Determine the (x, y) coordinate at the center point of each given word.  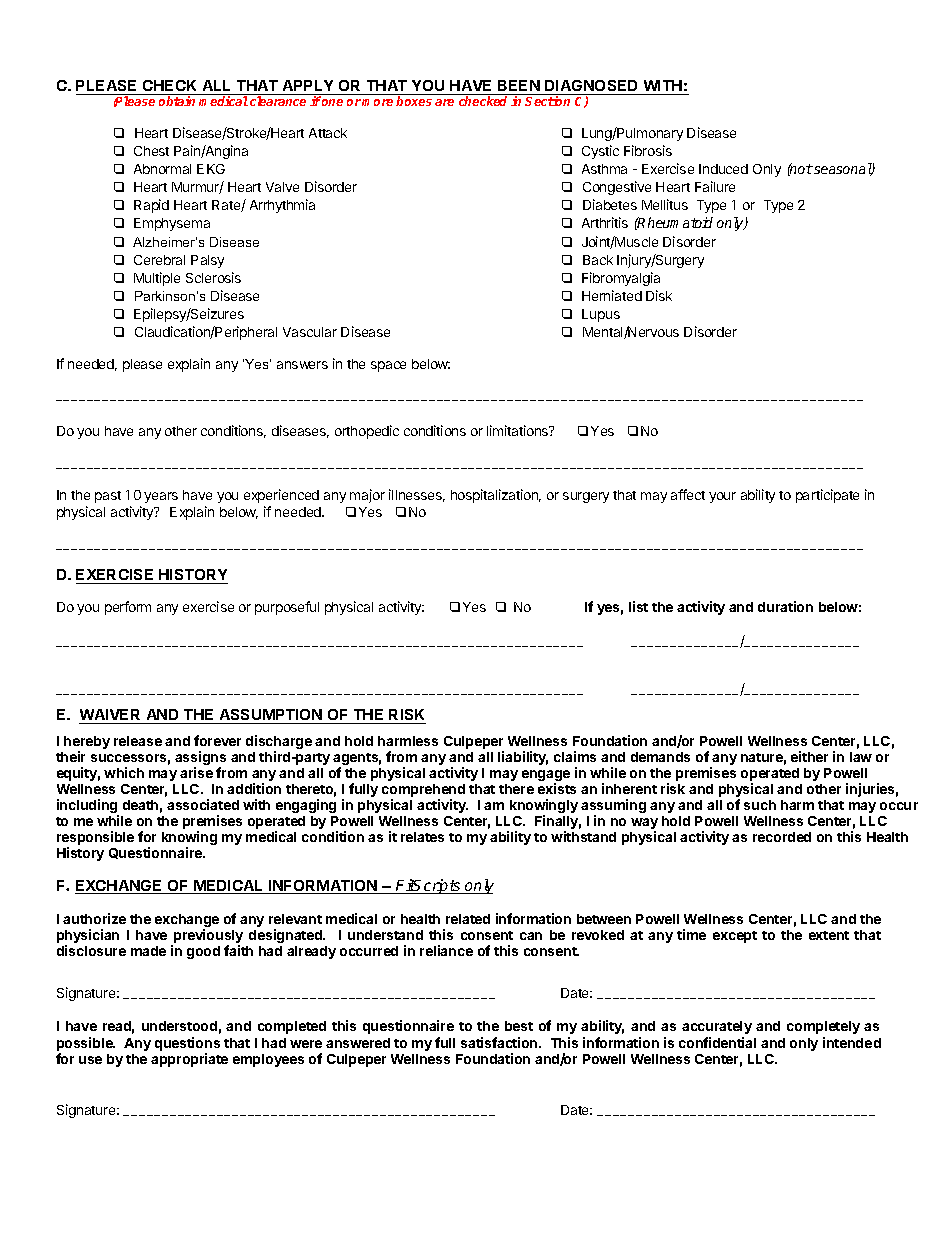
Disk (659, 295)
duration (785, 606)
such (760, 805)
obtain (177, 101)
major (367, 496)
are (444, 102)
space (388, 366)
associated (203, 804)
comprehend (423, 792)
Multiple (157, 279)
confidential (717, 1042)
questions (187, 1044)
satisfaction (500, 1042)
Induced (723, 169)
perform (128, 608)
